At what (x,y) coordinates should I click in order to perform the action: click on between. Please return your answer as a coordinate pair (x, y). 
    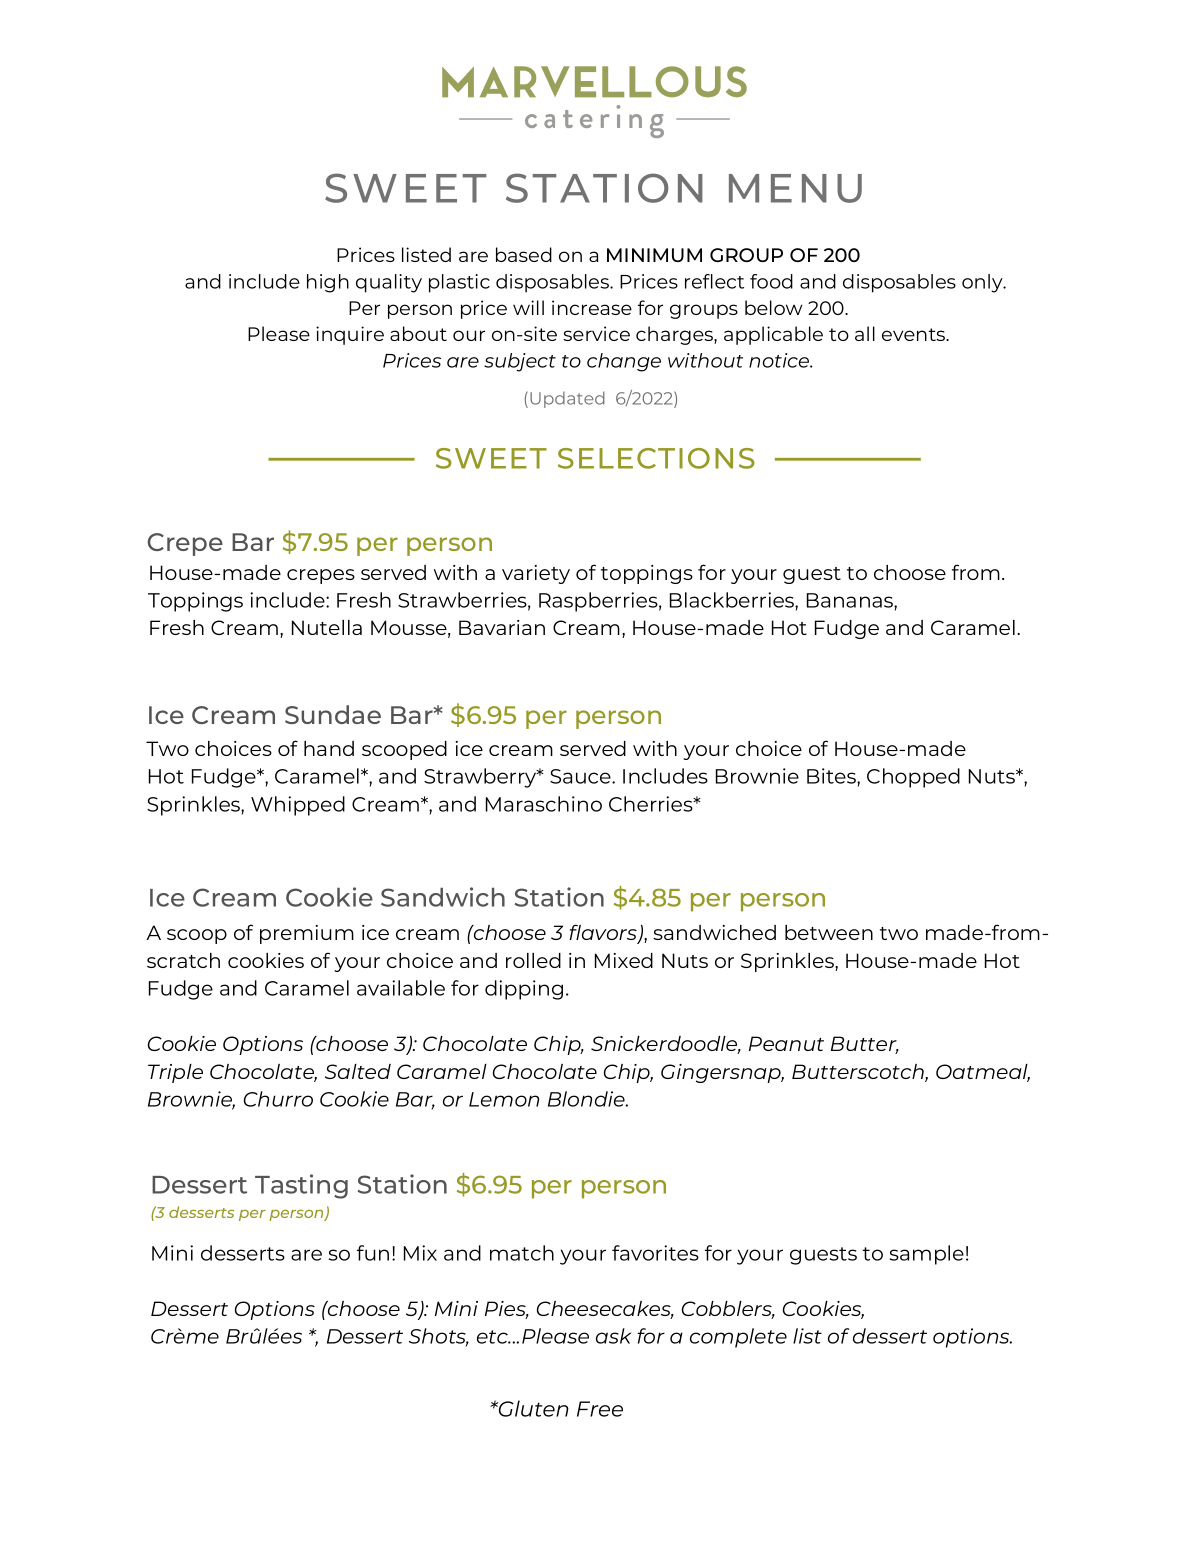
    Looking at the image, I should click on (829, 932).
